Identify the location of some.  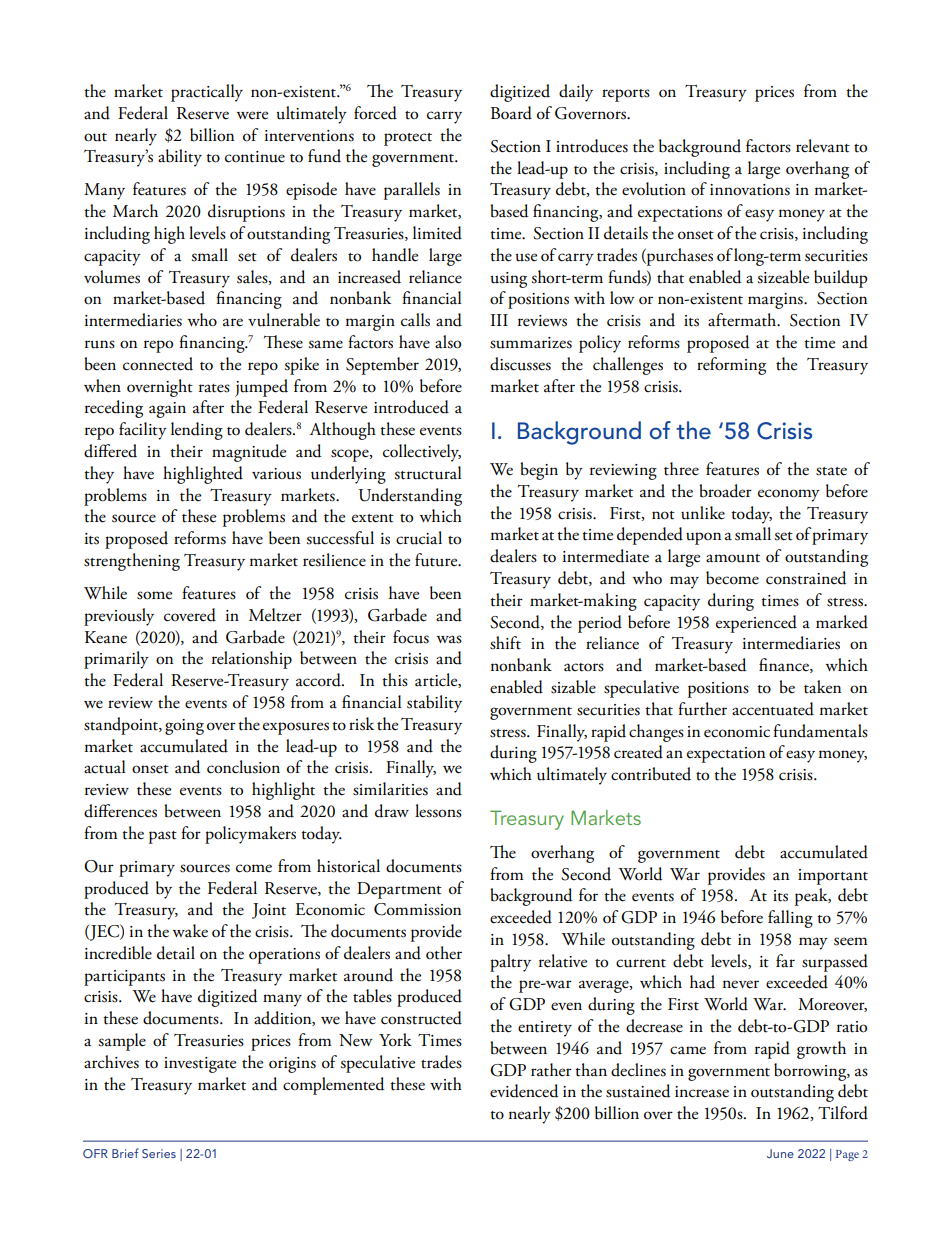
(154, 595).
